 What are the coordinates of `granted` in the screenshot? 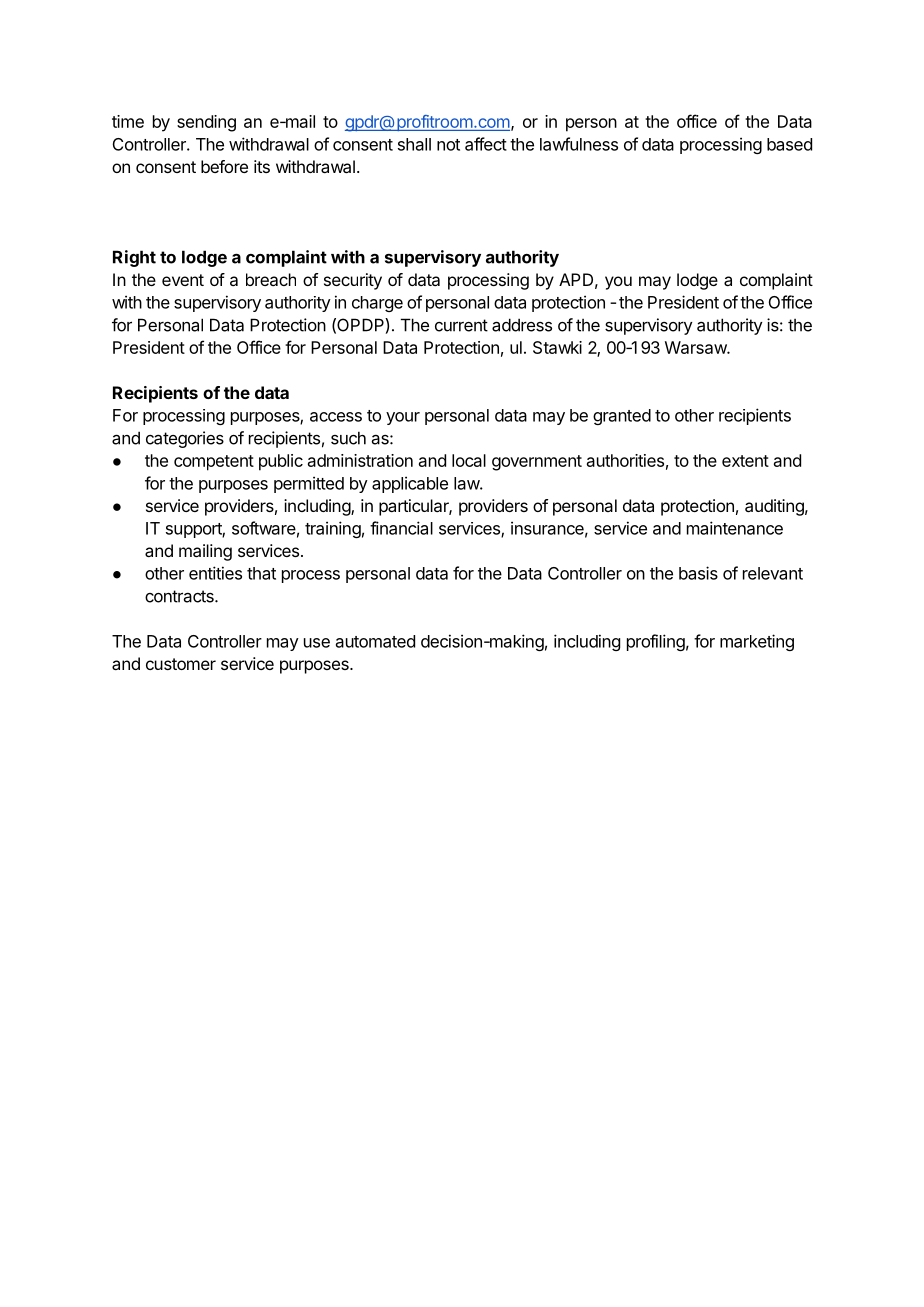 It's located at (622, 417).
